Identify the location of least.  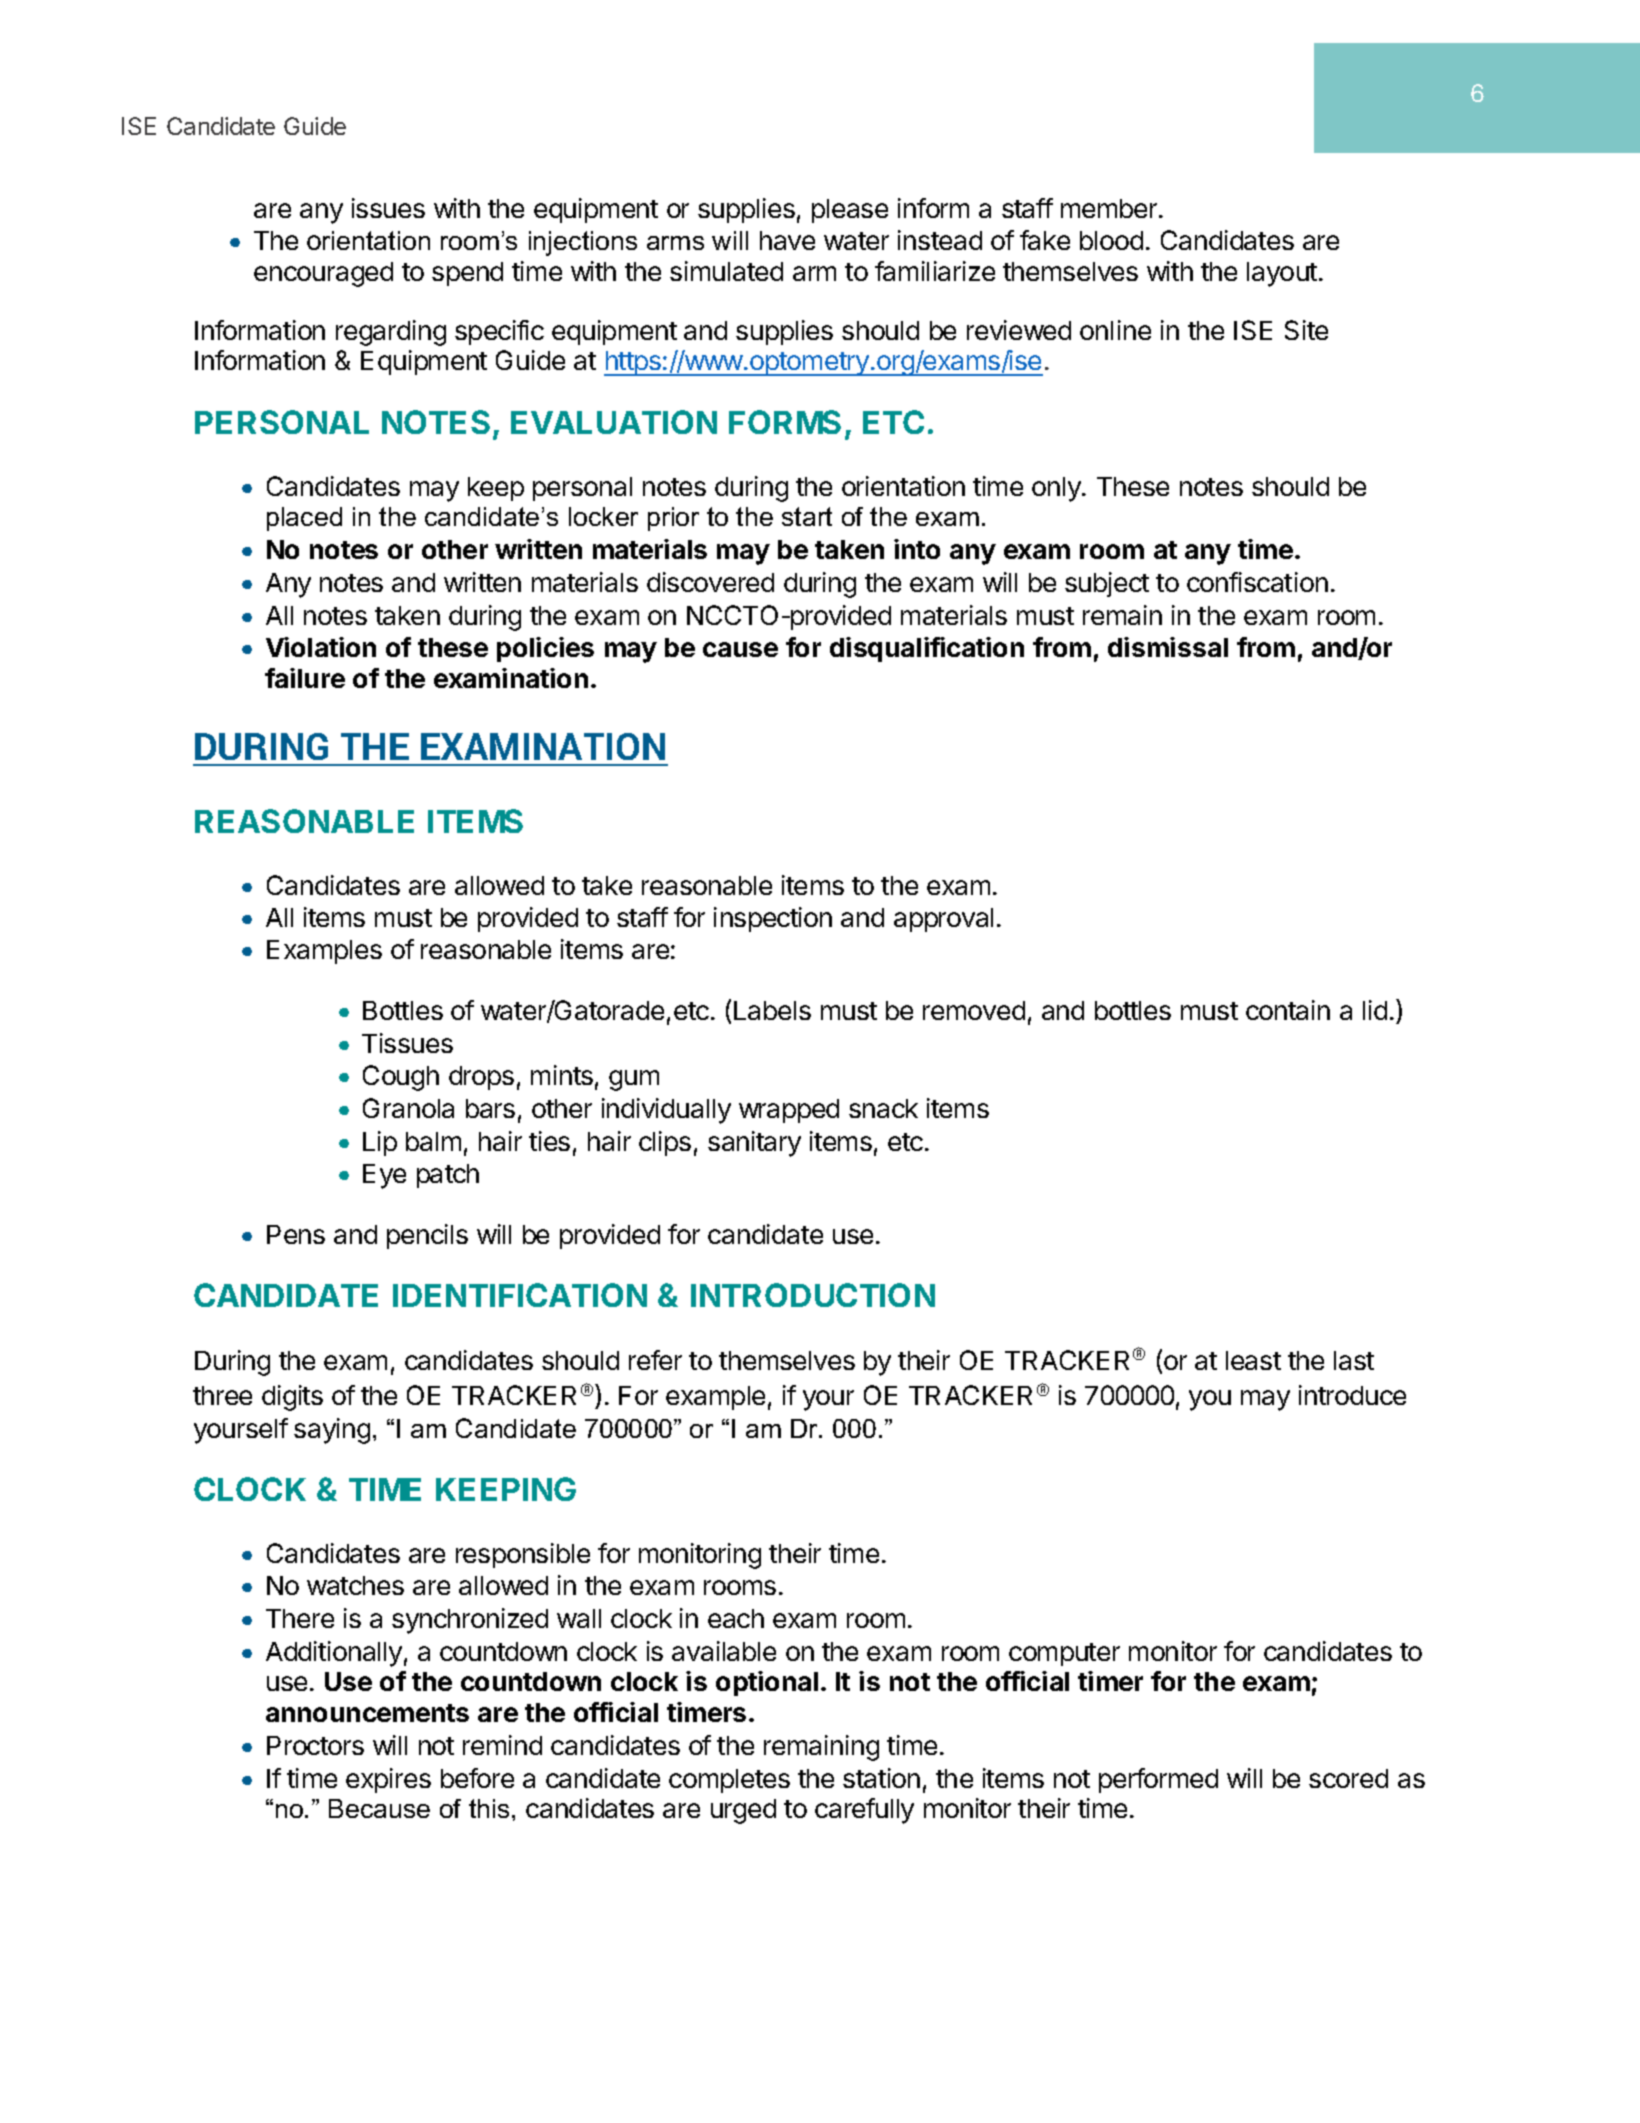
(1253, 1360).
